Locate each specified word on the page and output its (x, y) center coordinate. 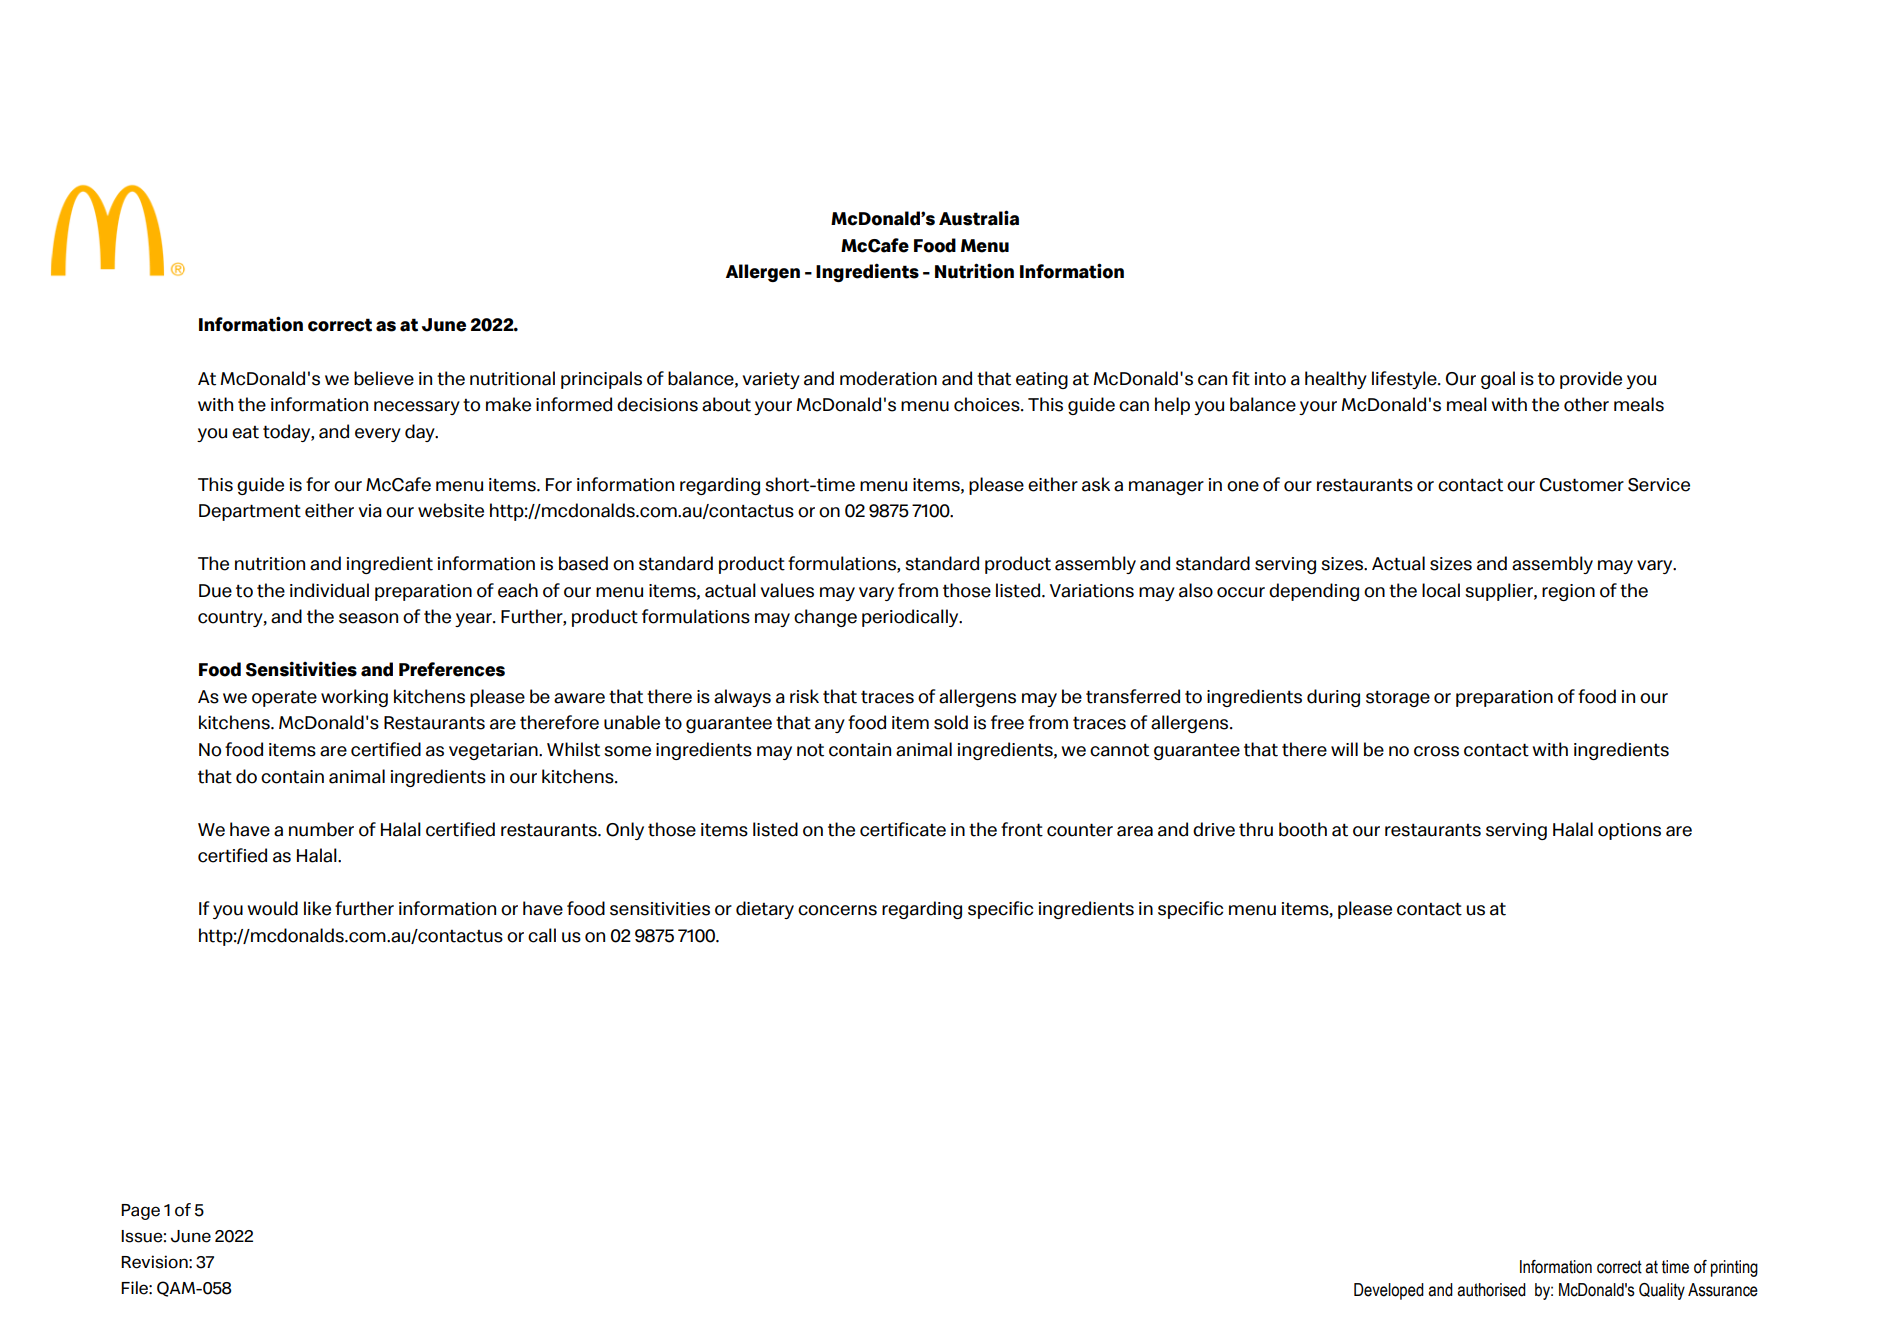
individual (329, 590)
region (1568, 592)
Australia (979, 218)
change (825, 618)
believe (384, 378)
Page (140, 1212)
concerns (837, 910)
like (317, 908)
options (1629, 831)
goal (1498, 380)
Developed (1389, 1291)
